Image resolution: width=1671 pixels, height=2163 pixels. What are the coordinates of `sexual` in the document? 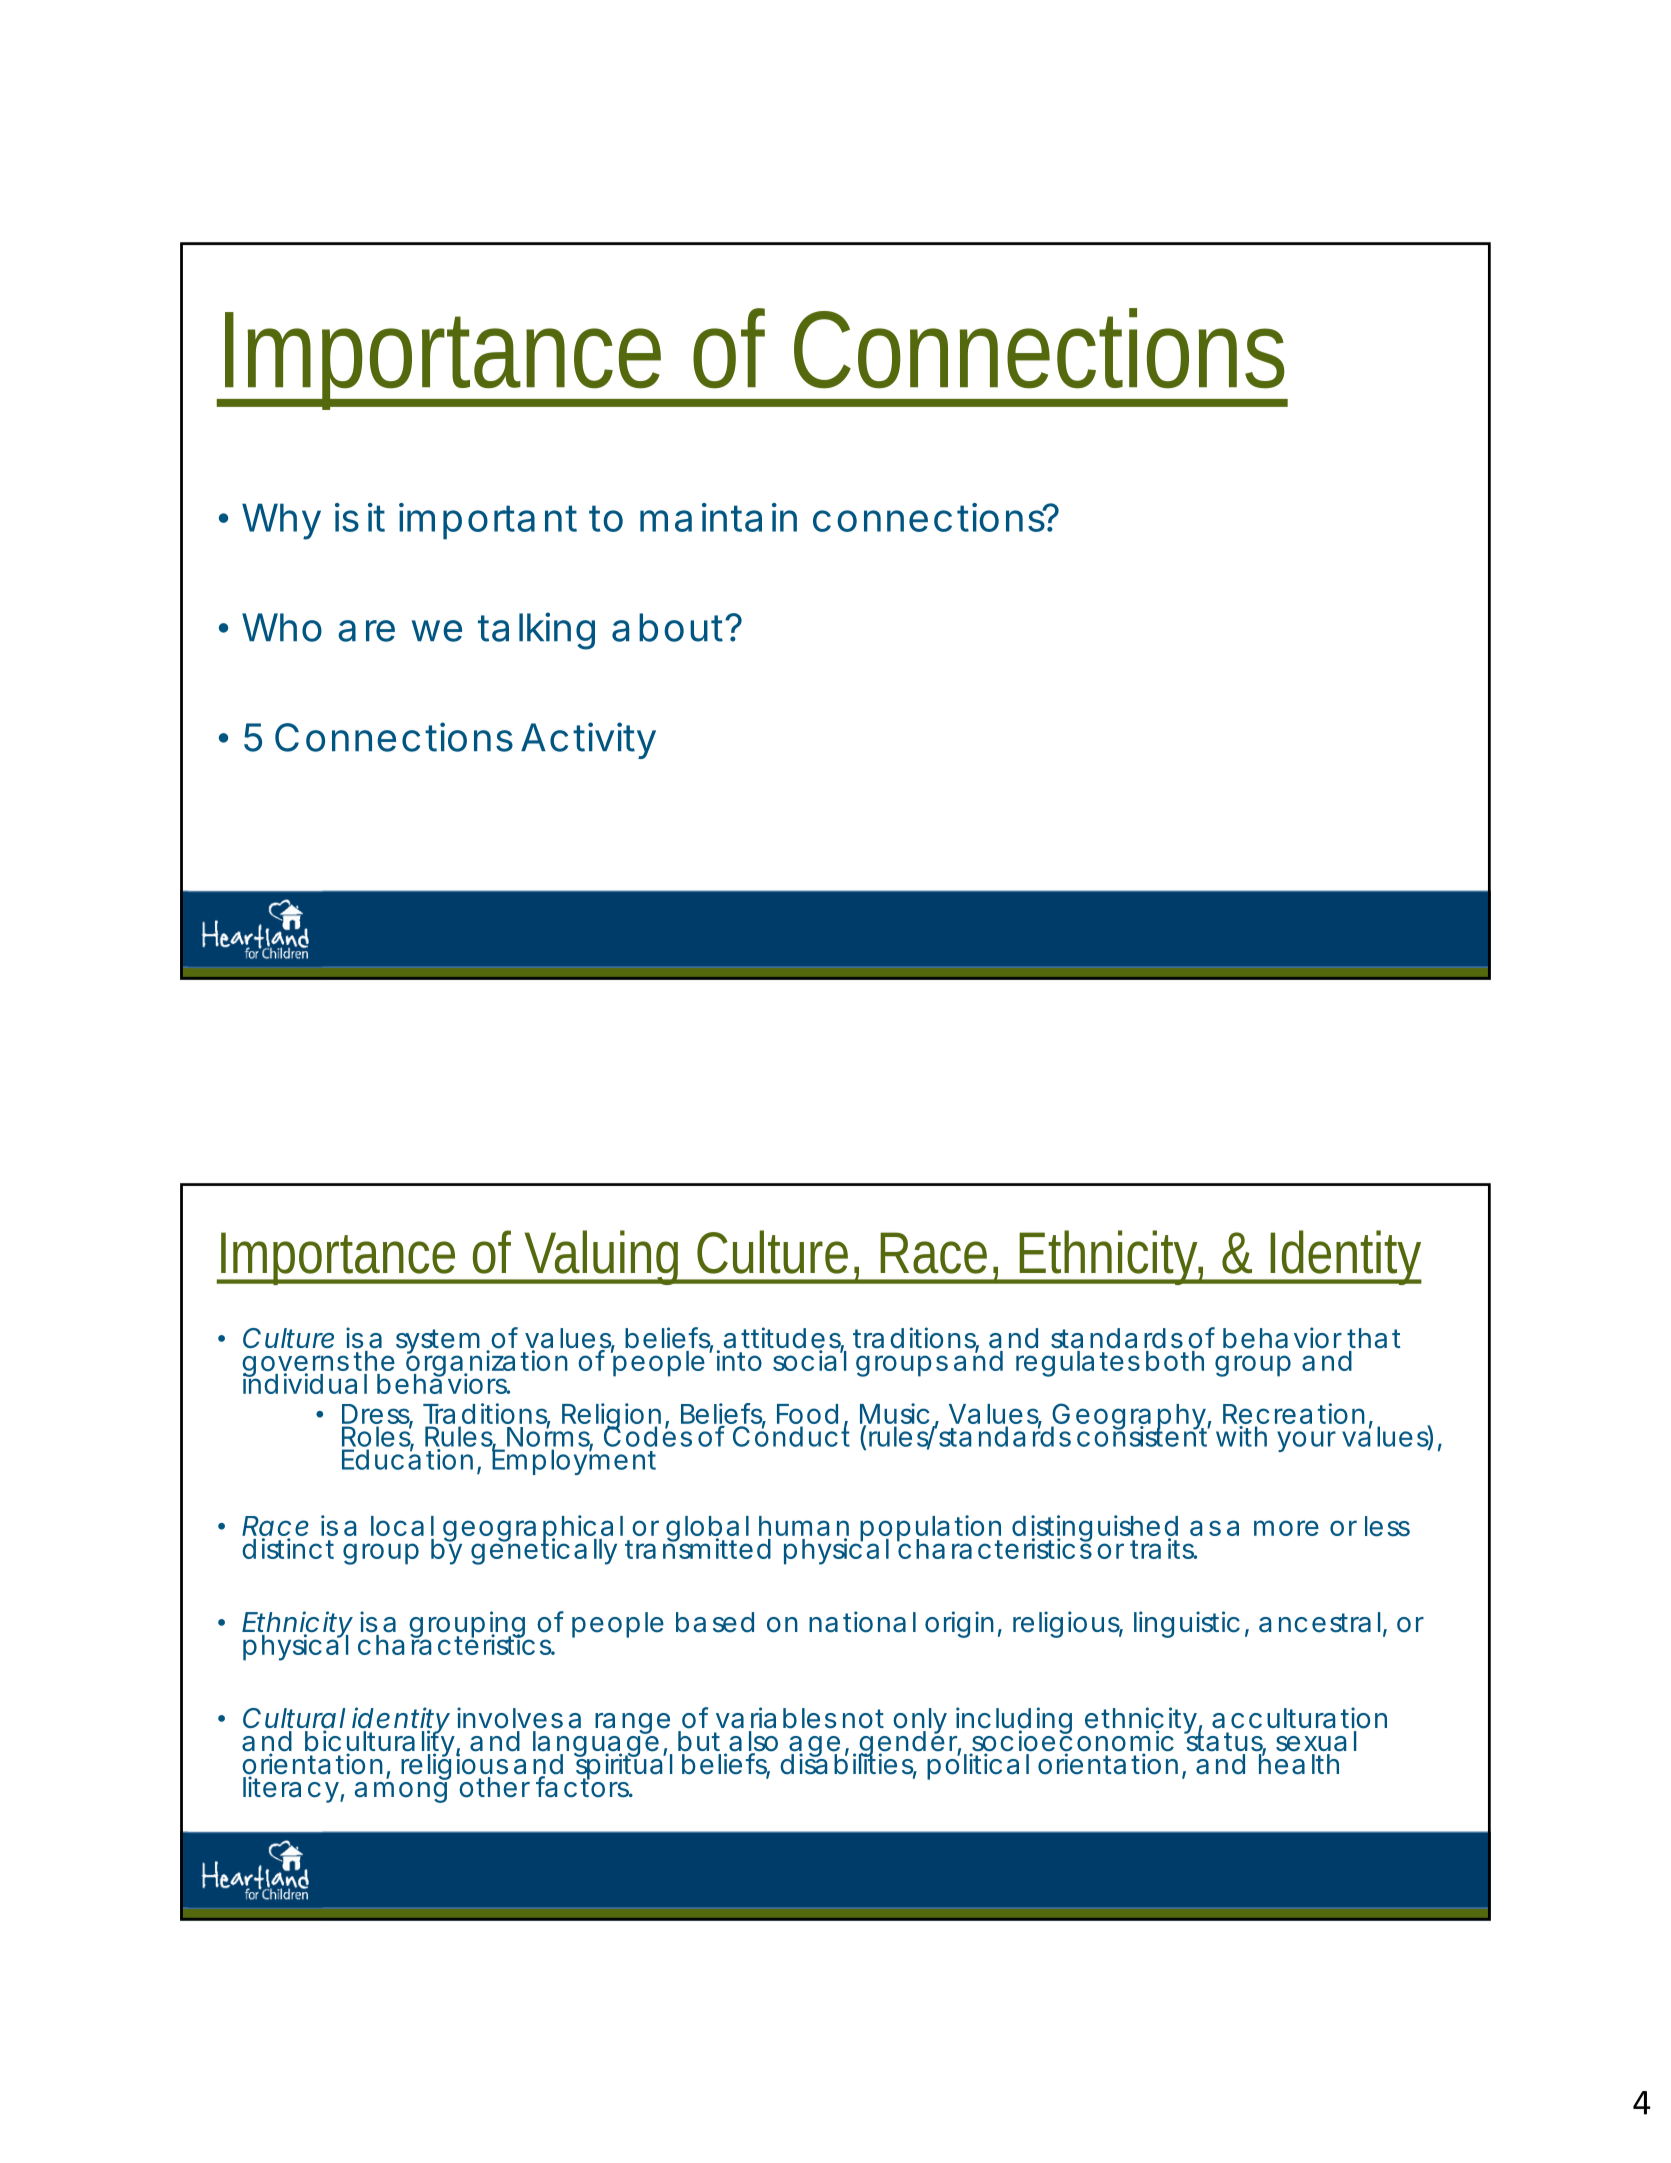 It's located at (1316, 1741).
